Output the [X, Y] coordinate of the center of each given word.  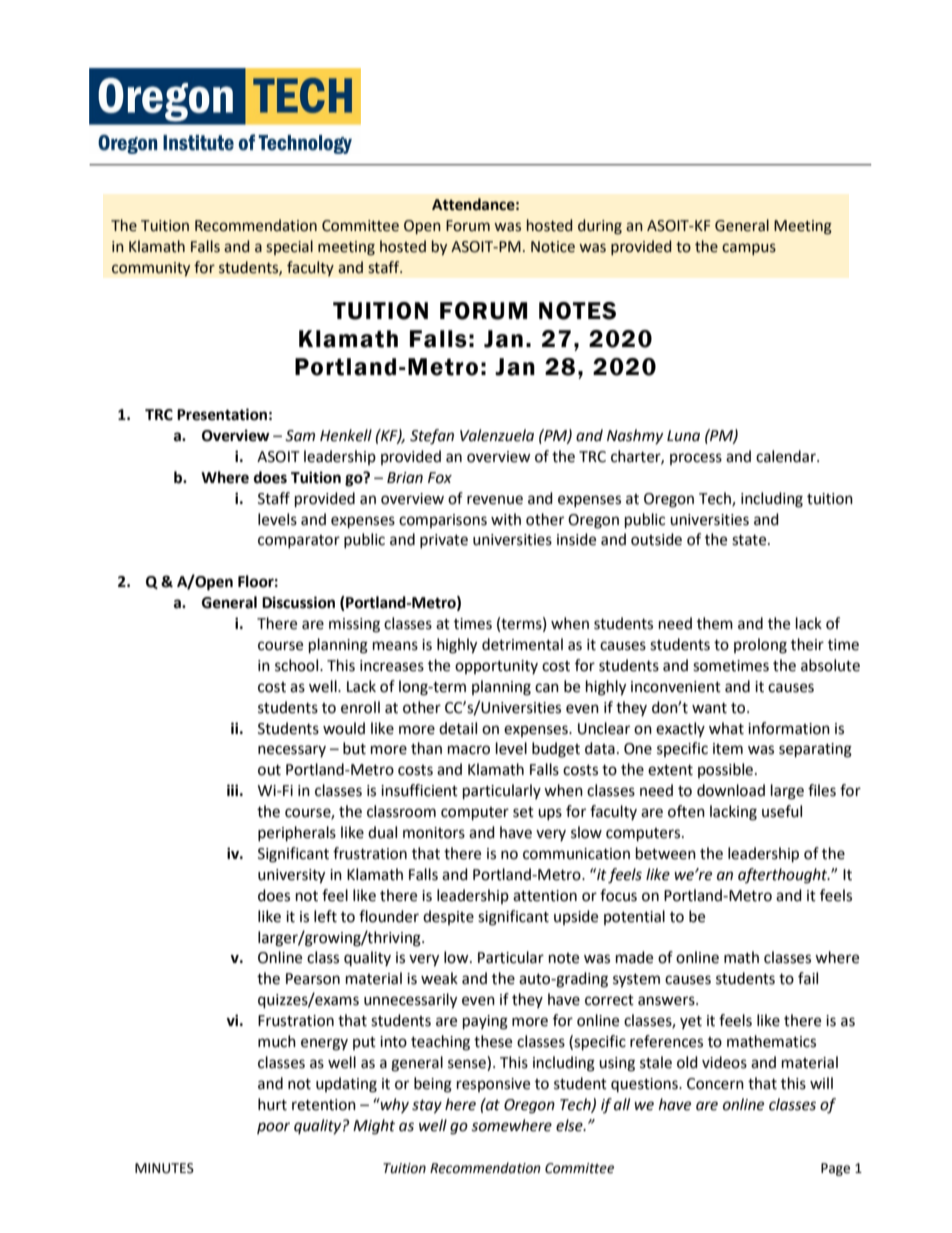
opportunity [496, 667]
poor [273, 1128]
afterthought [784, 876]
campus [749, 249]
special [289, 247]
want [709, 708]
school [298, 665]
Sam [300, 436]
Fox [440, 478]
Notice [553, 247]
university [291, 876]
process [696, 459]
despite [448, 917]
